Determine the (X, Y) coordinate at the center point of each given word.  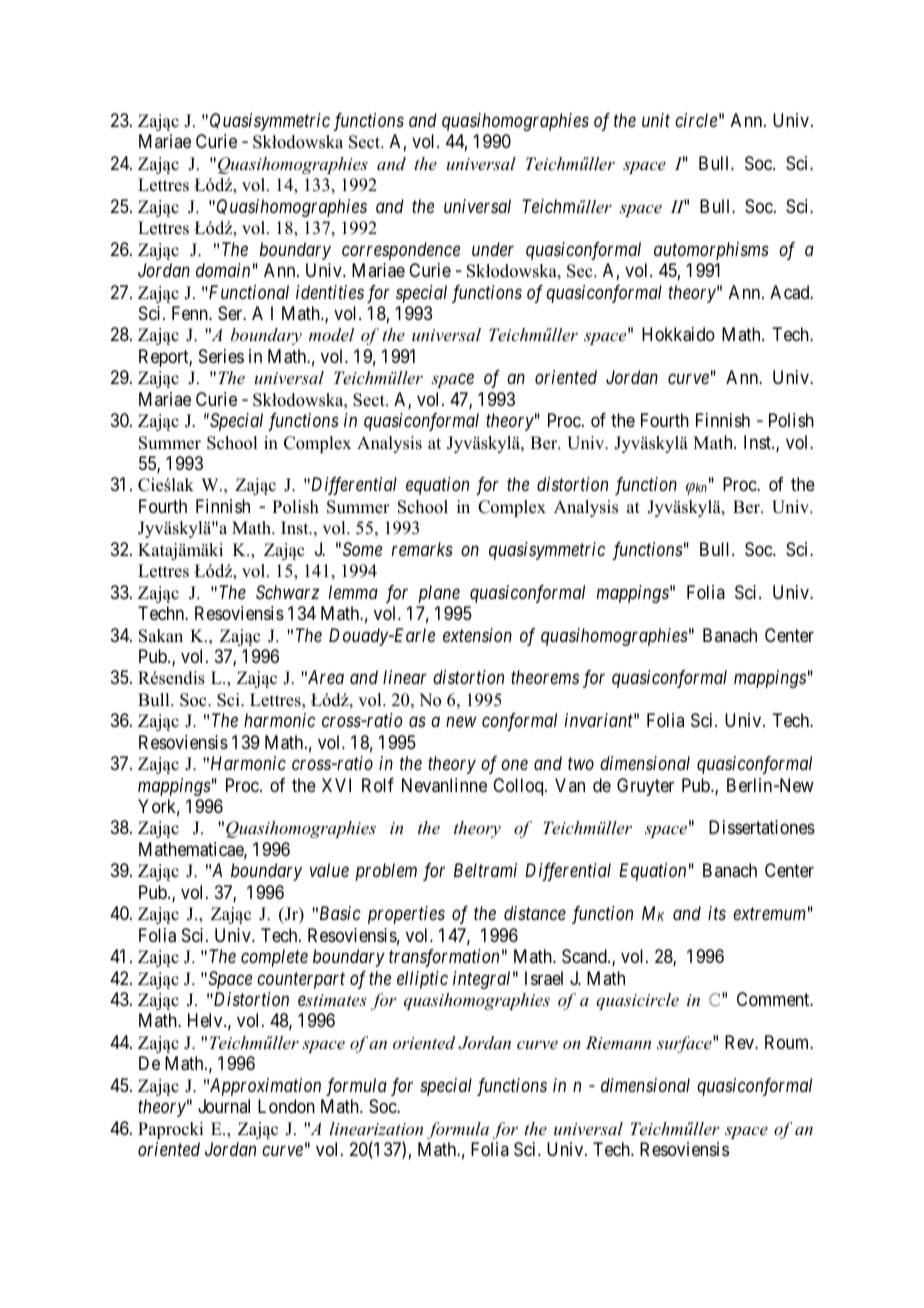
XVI (336, 785)
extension (477, 635)
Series (221, 356)
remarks (422, 549)
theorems (545, 677)
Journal (224, 1106)
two (581, 764)
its (717, 913)
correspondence (401, 251)
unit (656, 120)
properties (406, 915)
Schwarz (288, 592)
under (493, 249)
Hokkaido (678, 334)
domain (223, 270)
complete (274, 958)
